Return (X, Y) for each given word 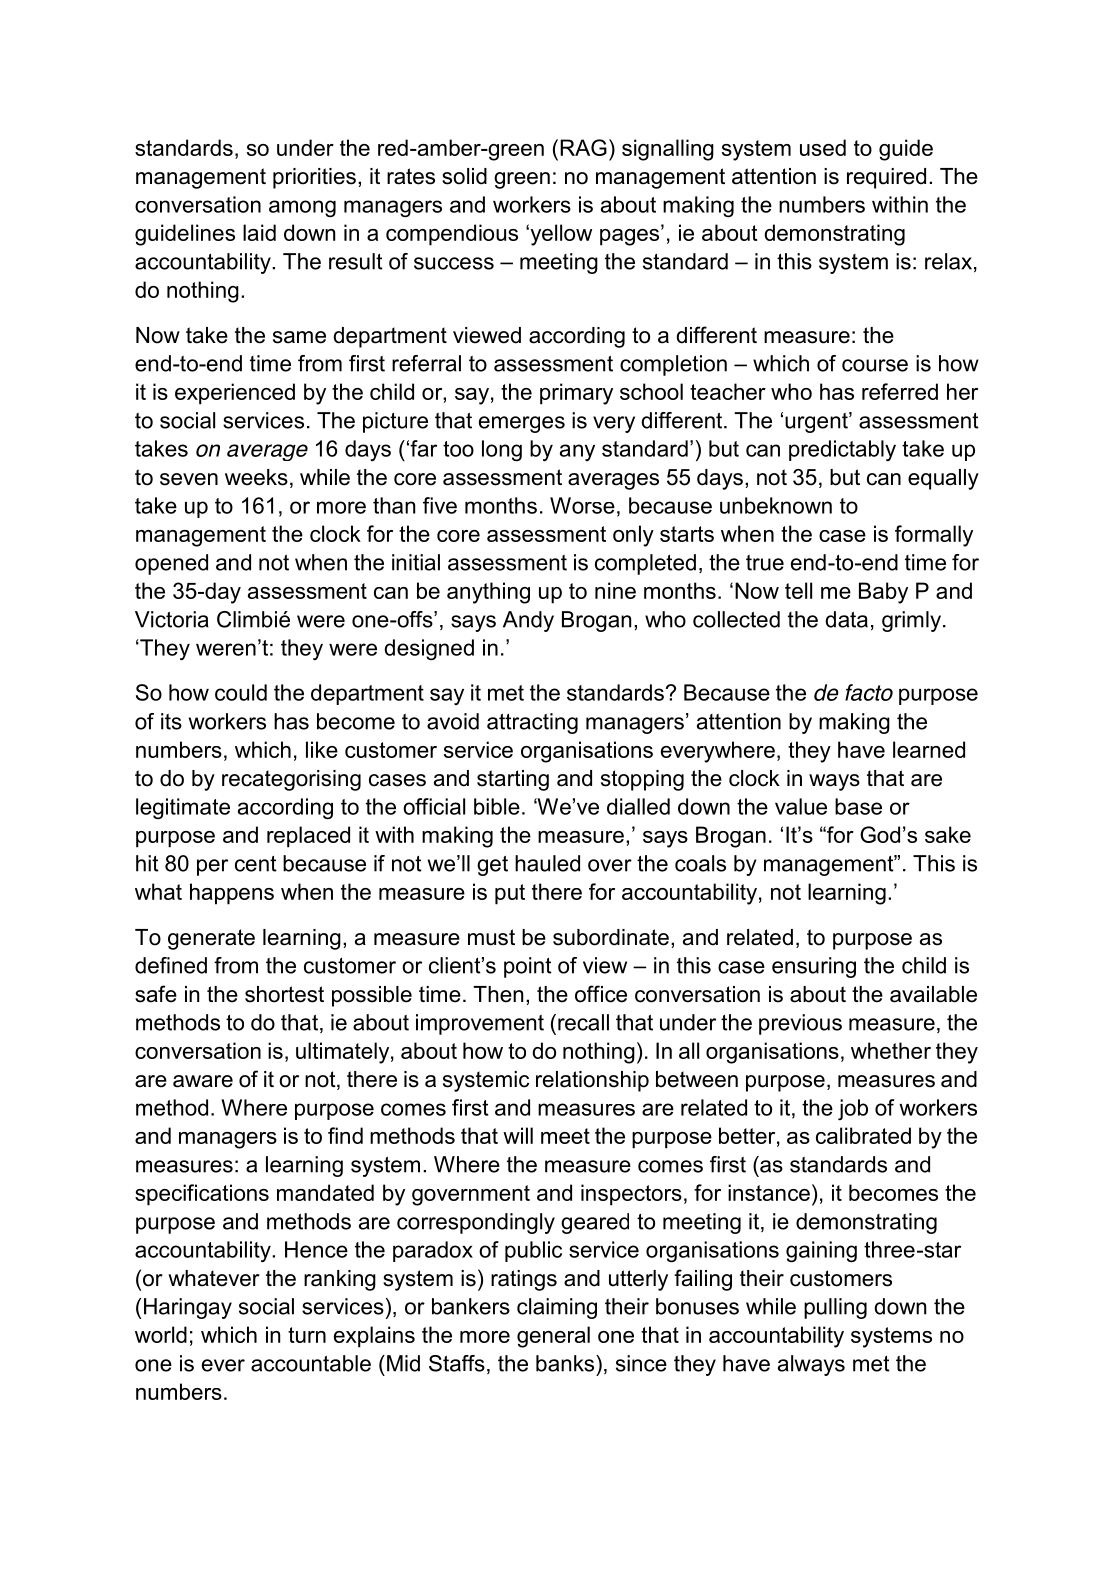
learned (929, 749)
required (886, 178)
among (302, 208)
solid (464, 176)
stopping (642, 780)
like (322, 749)
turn (307, 1335)
